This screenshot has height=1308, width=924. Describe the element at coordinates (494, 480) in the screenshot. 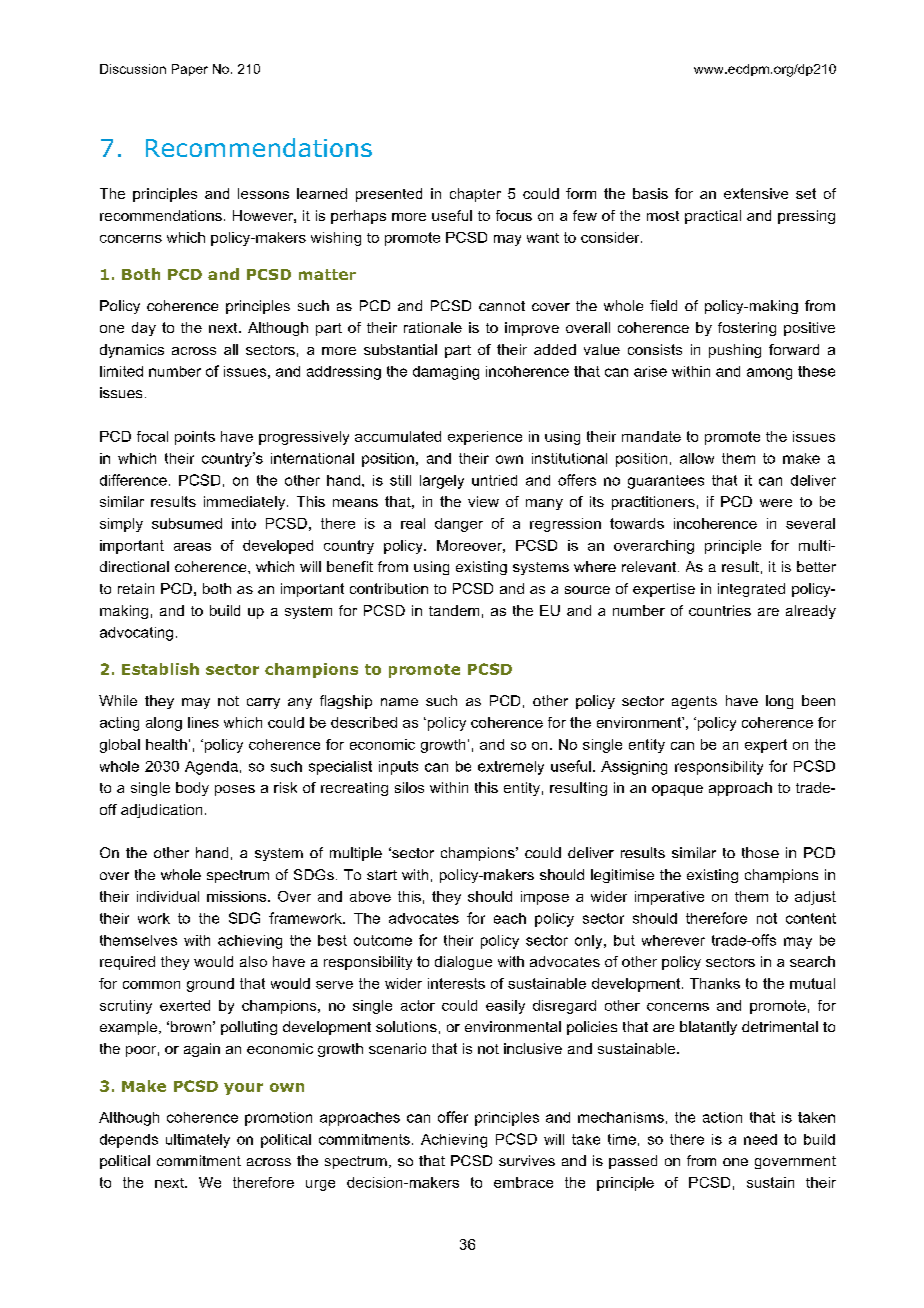

I see `untried` at that location.
